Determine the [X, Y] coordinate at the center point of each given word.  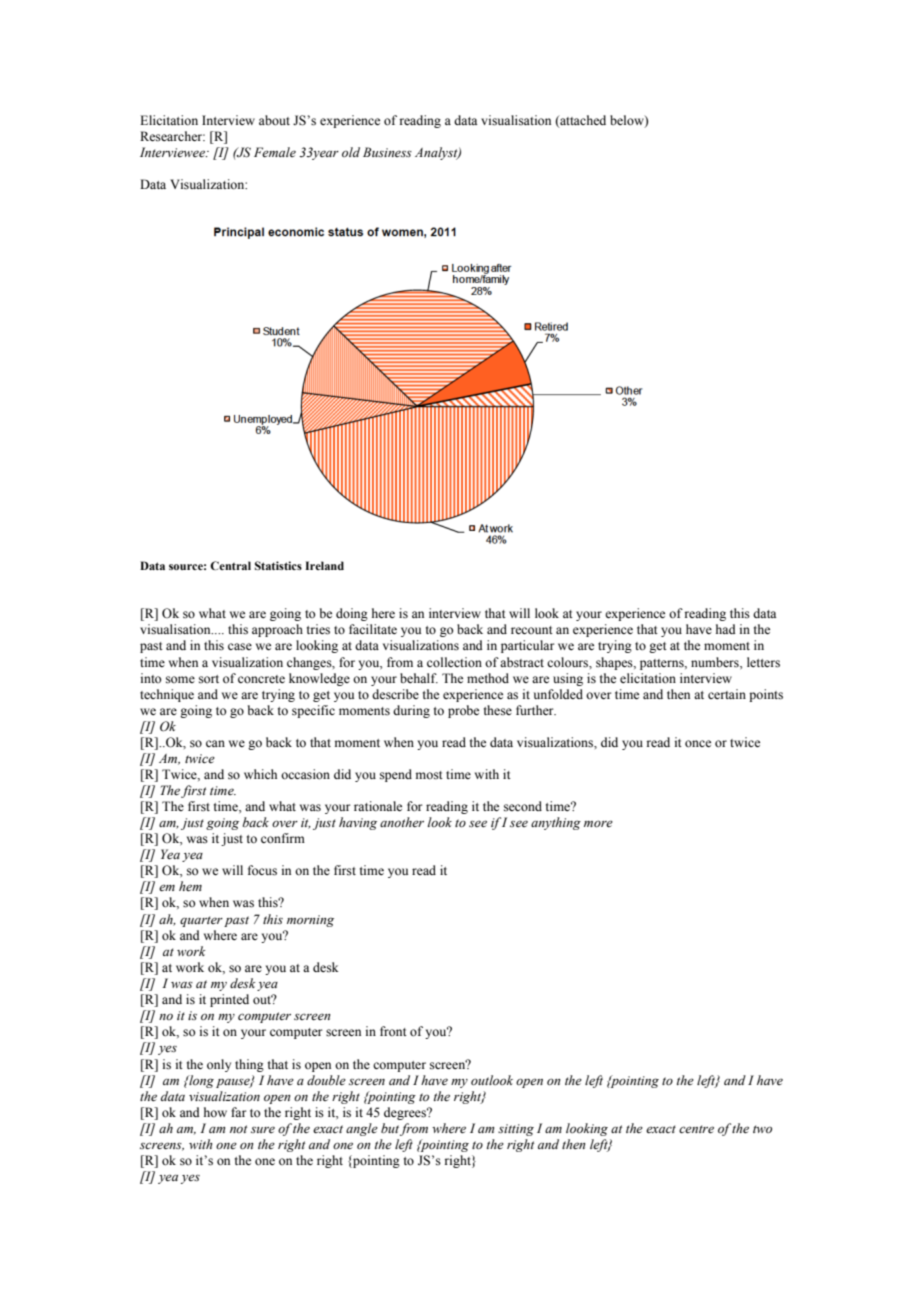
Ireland [324, 565]
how [215, 1112]
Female [275, 152]
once [698, 744]
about [274, 120]
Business [387, 152]
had [726, 629]
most [429, 775]
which [260, 774]
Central [230, 565]
